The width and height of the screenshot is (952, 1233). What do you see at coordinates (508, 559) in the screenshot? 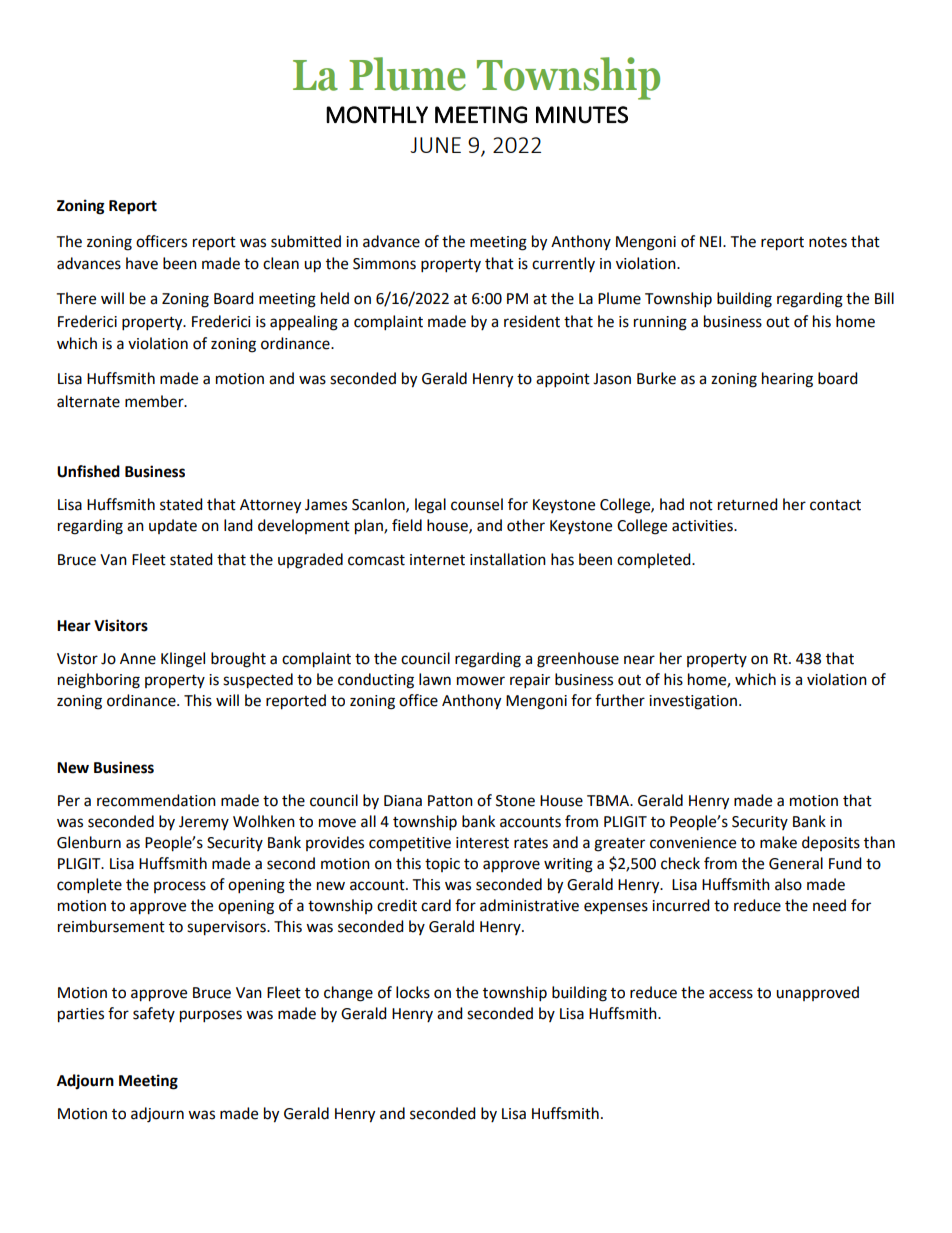
I see `installation` at bounding box center [508, 559].
